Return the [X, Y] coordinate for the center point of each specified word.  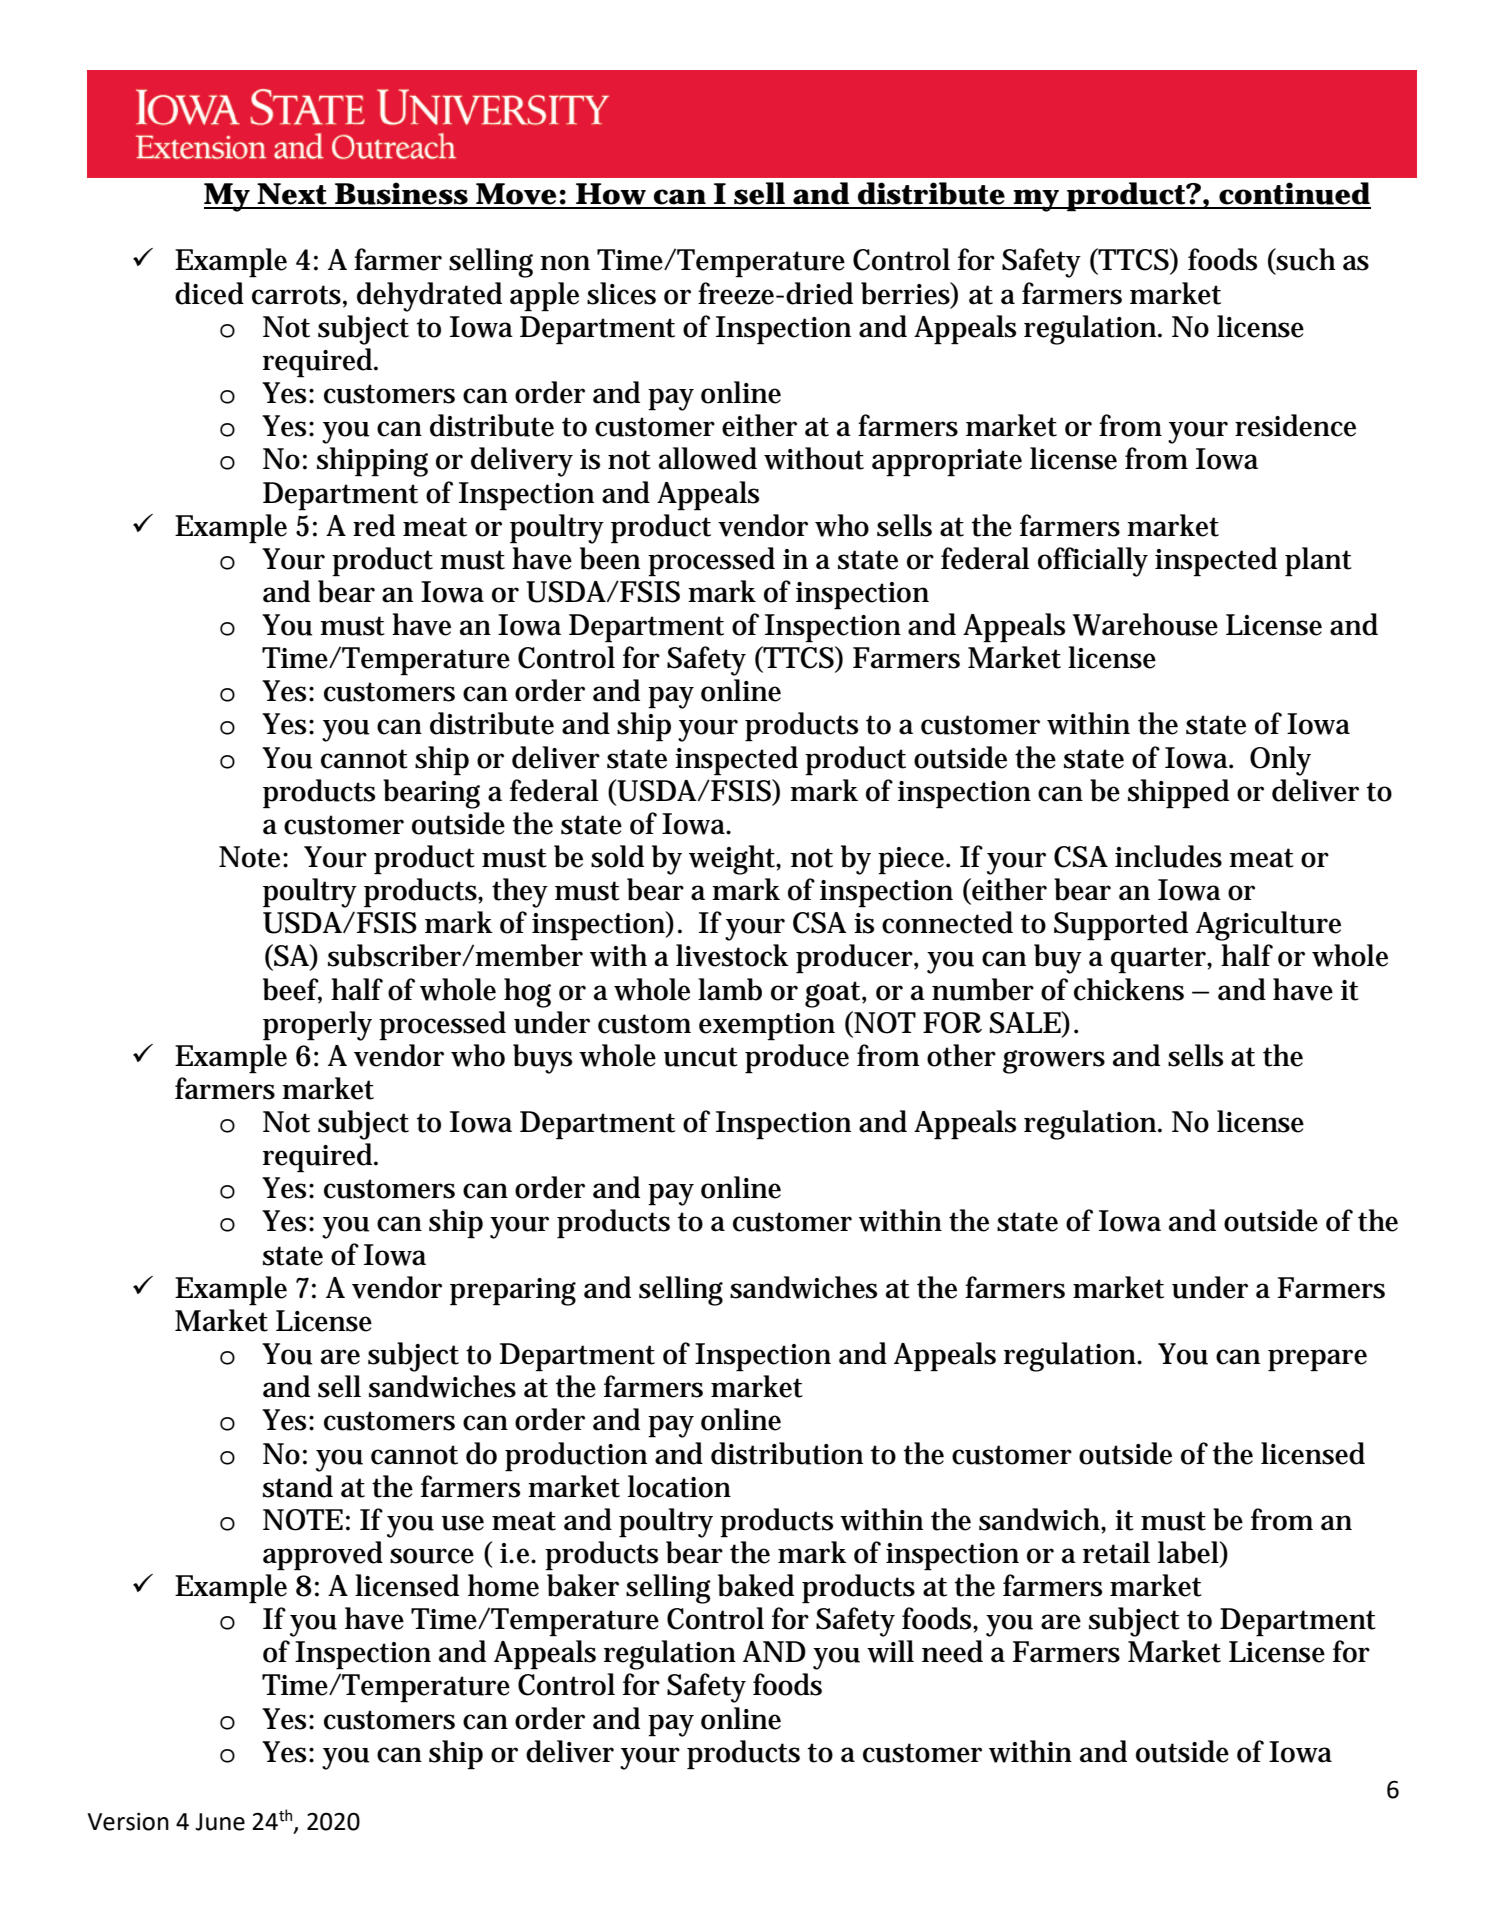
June [220, 1822]
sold [617, 856]
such [1305, 259]
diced [209, 293]
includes [1168, 856]
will [890, 1651]
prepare [1317, 1360]
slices [621, 293]
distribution [787, 1453]
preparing [513, 1292]
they [520, 893]
